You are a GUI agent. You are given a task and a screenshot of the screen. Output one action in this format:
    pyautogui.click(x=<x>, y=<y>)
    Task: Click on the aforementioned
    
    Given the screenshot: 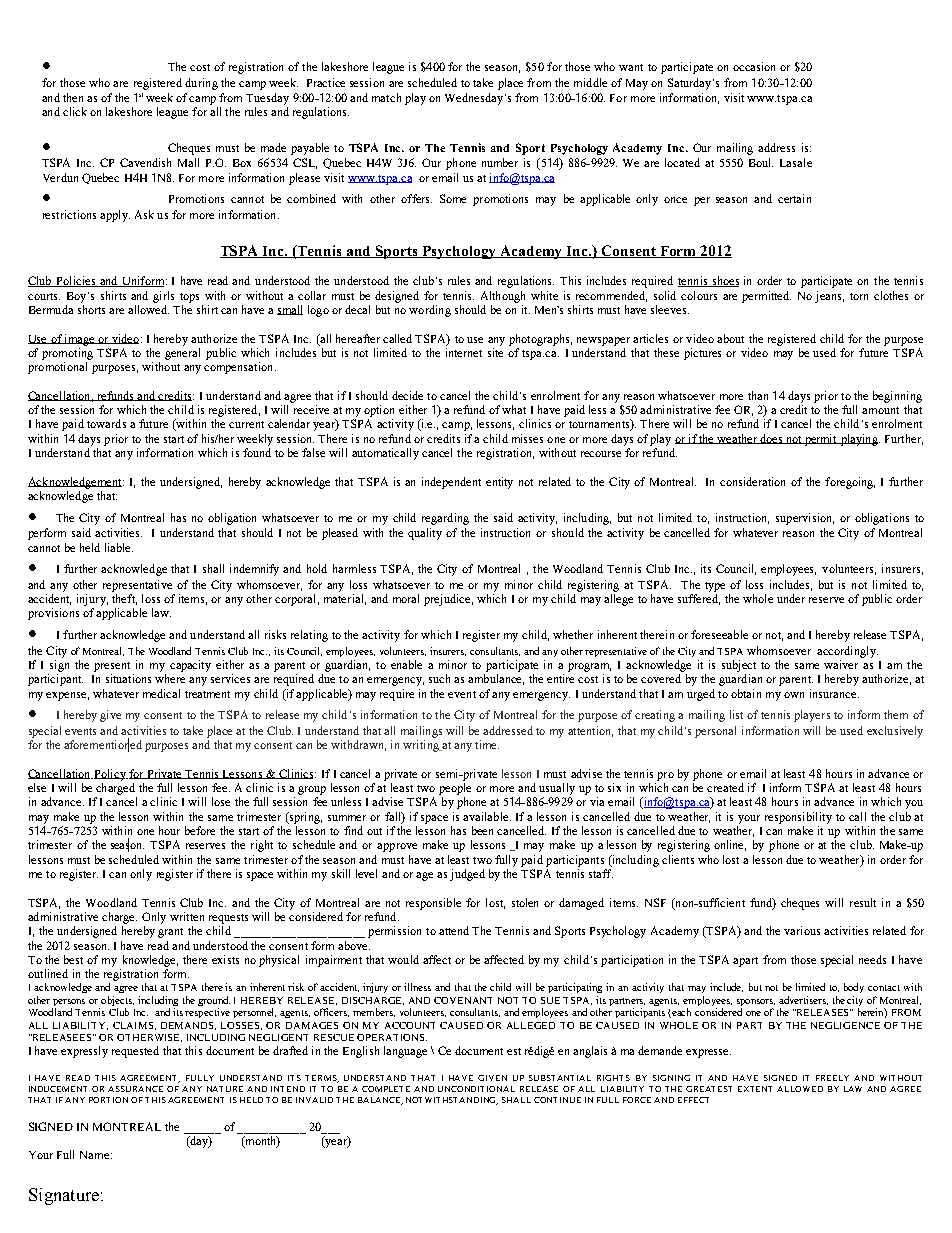 What is the action you would take?
    pyautogui.click(x=103, y=745)
